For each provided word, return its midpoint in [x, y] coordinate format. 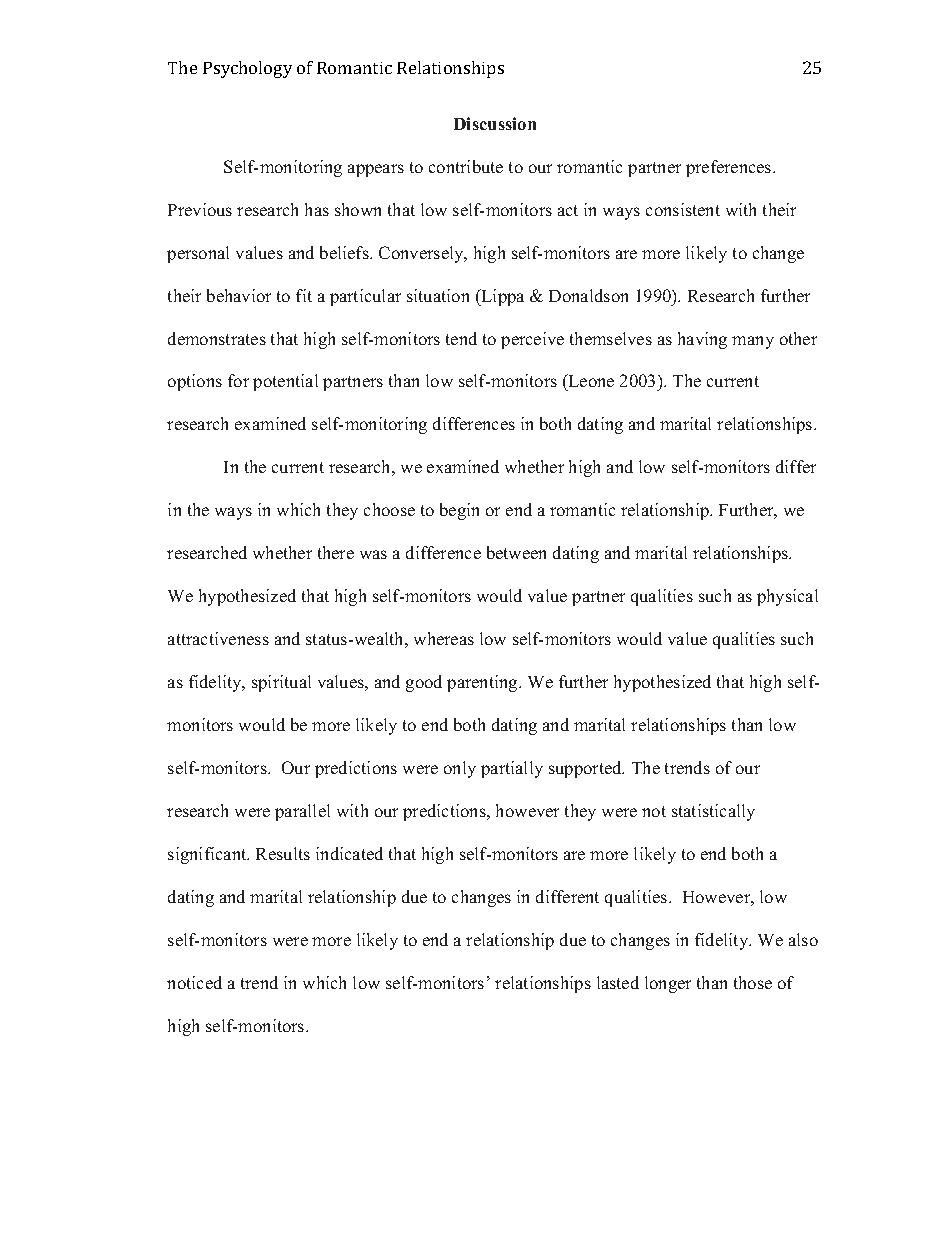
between [516, 552]
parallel [302, 812]
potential [285, 382]
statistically [713, 812]
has [317, 209]
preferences [730, 168]
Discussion [495, 123]
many [753, 342]
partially [512, 769]
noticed [194, 982]
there [336, 552]
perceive [532, 340]
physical [787, 597]
